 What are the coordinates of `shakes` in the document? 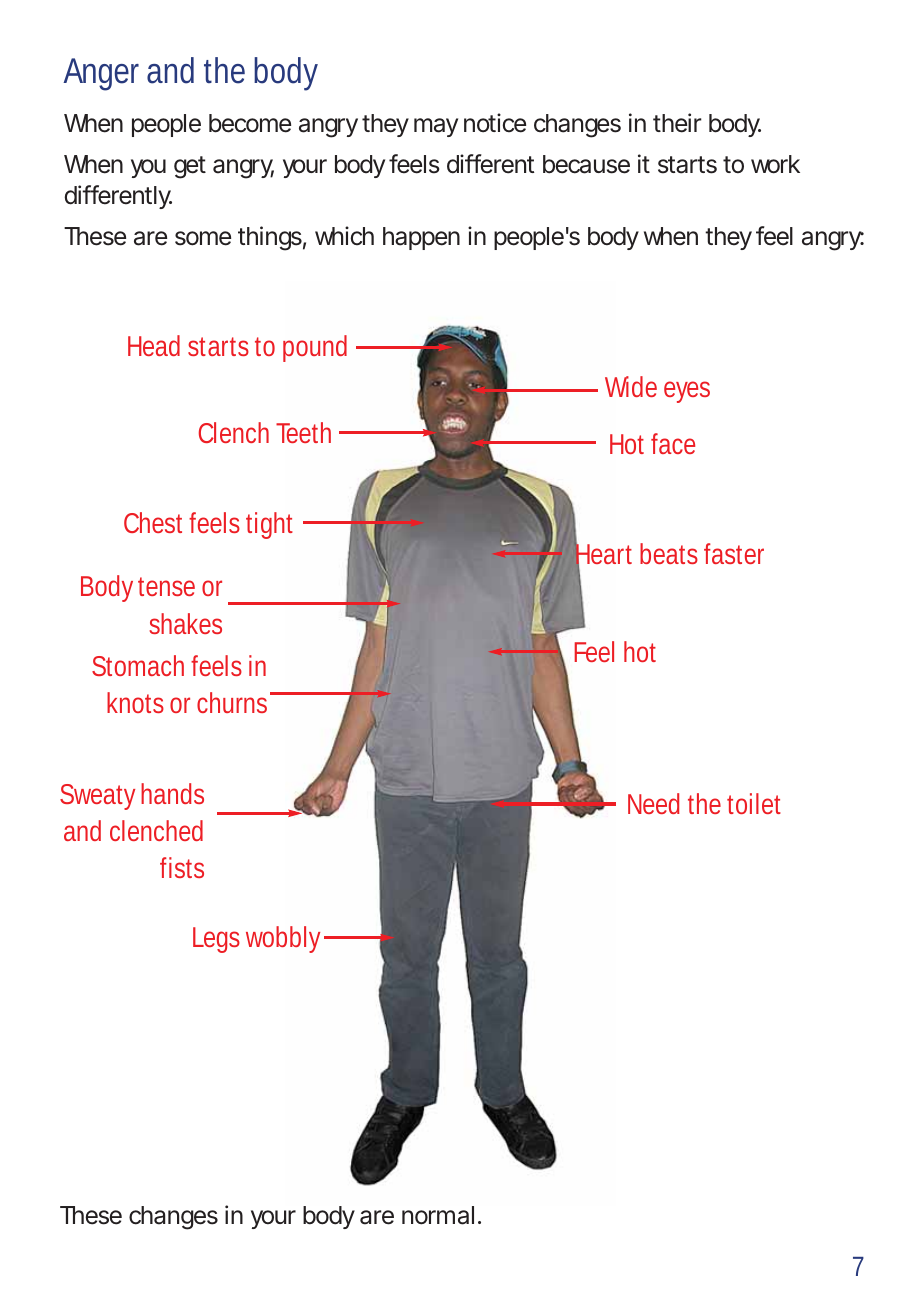 It's located at (185, 623).
